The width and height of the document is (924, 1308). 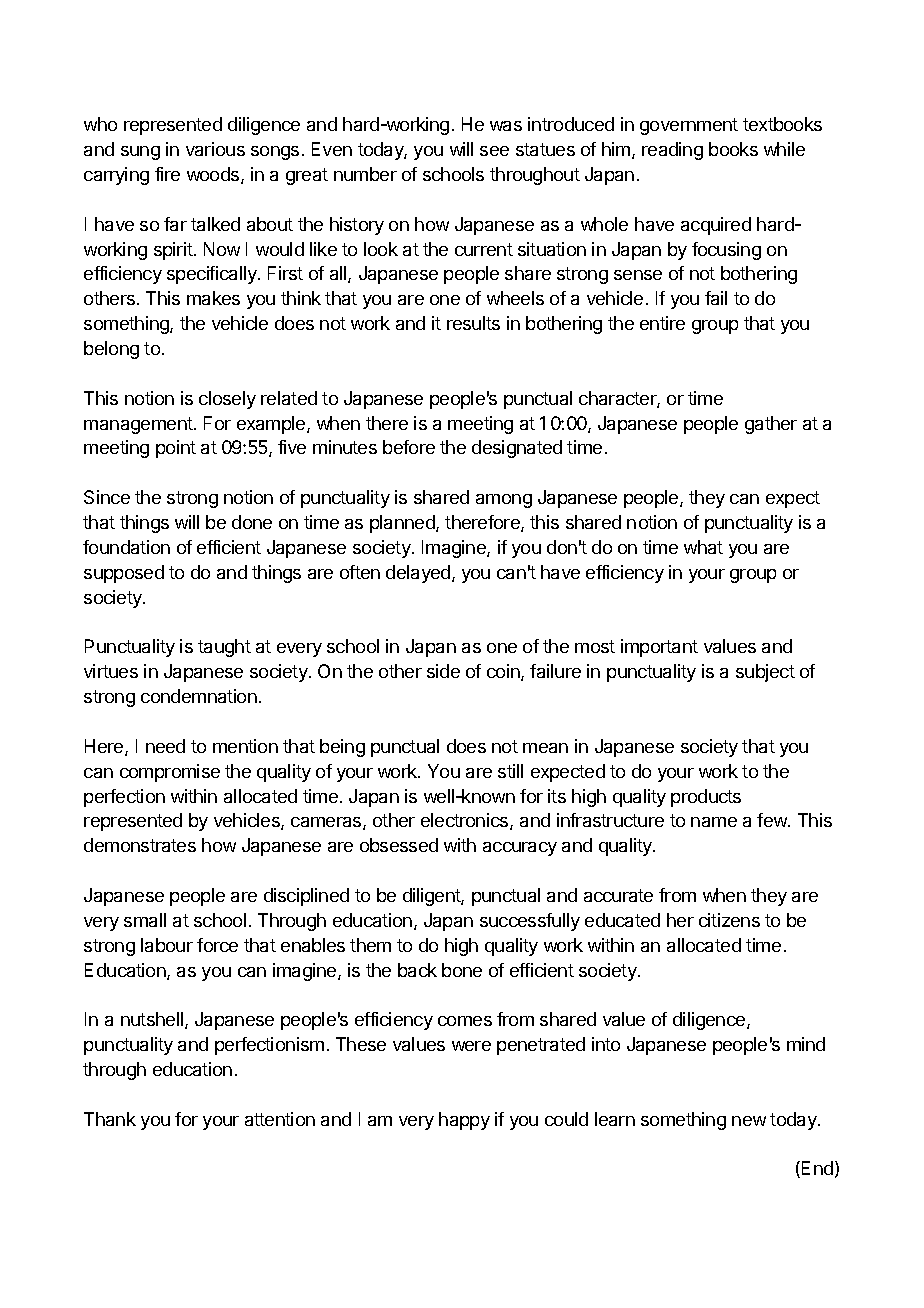 I want to click on point, so click(x=176, y=449).
